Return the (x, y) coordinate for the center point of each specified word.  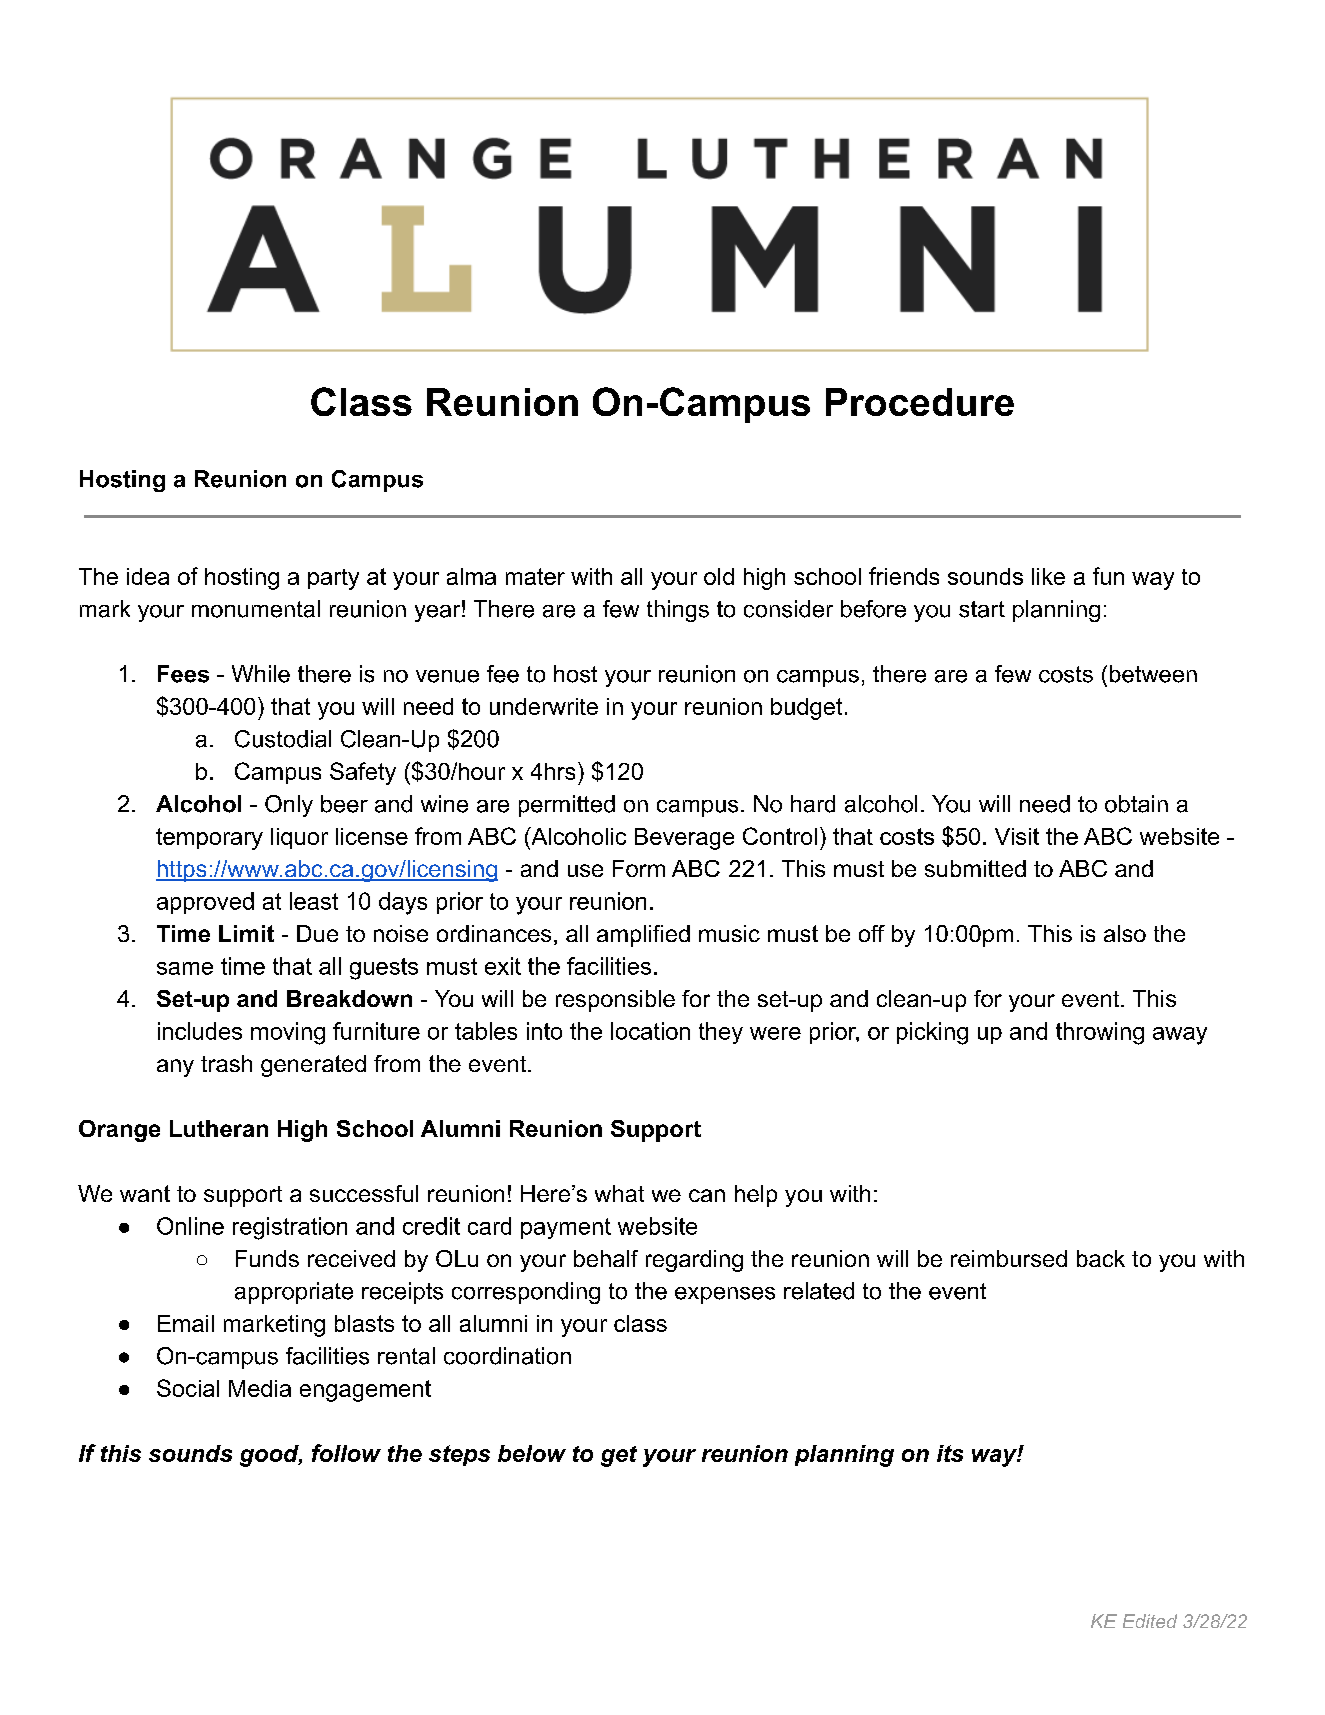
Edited (1150, 1621)
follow (346, 1453)
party (333, 579)
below (532, 1453)
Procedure (920, 402)
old (719, 576)
